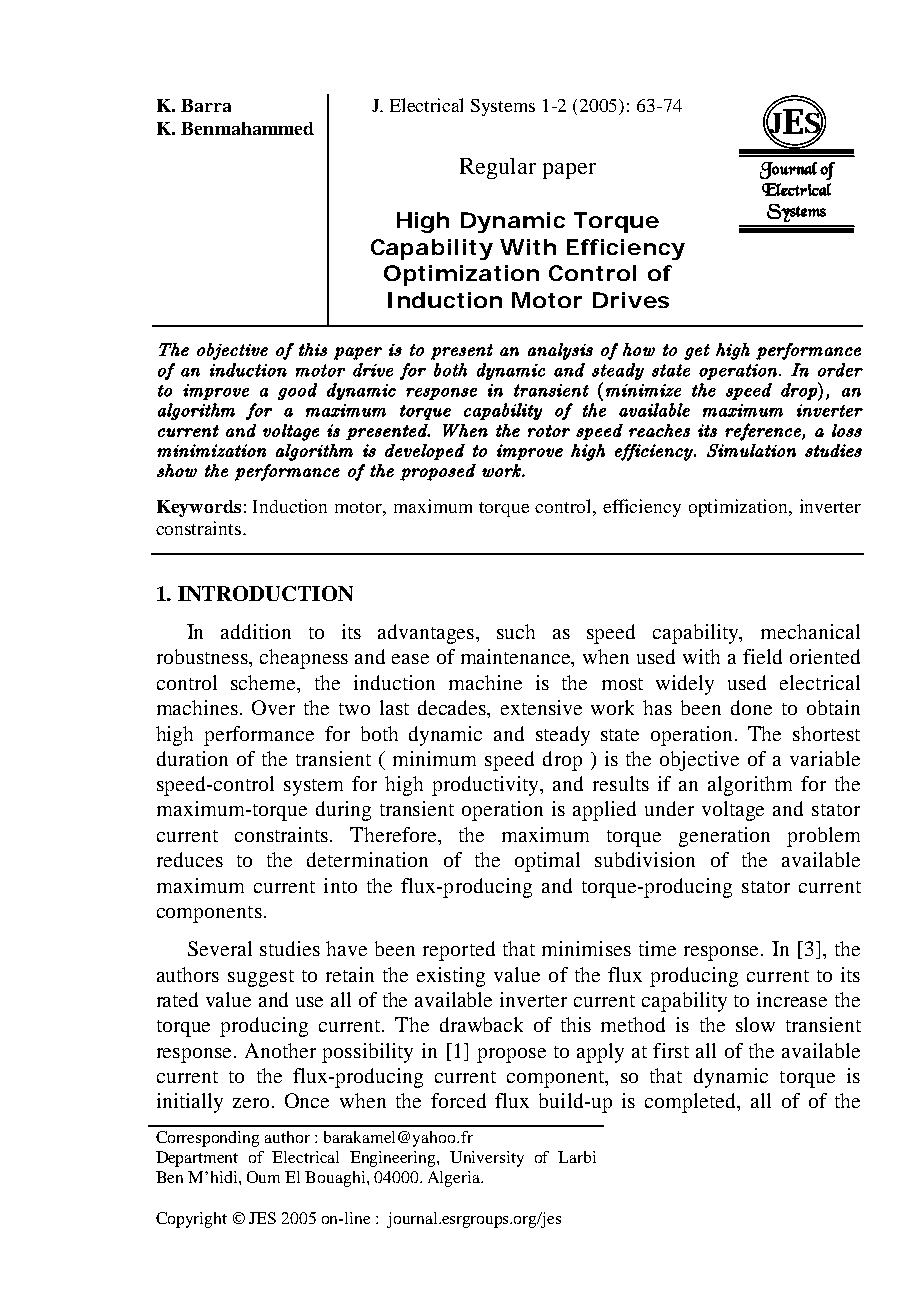 The image size is (924, 1310). I want to click on Department, so click(197, 1159).
